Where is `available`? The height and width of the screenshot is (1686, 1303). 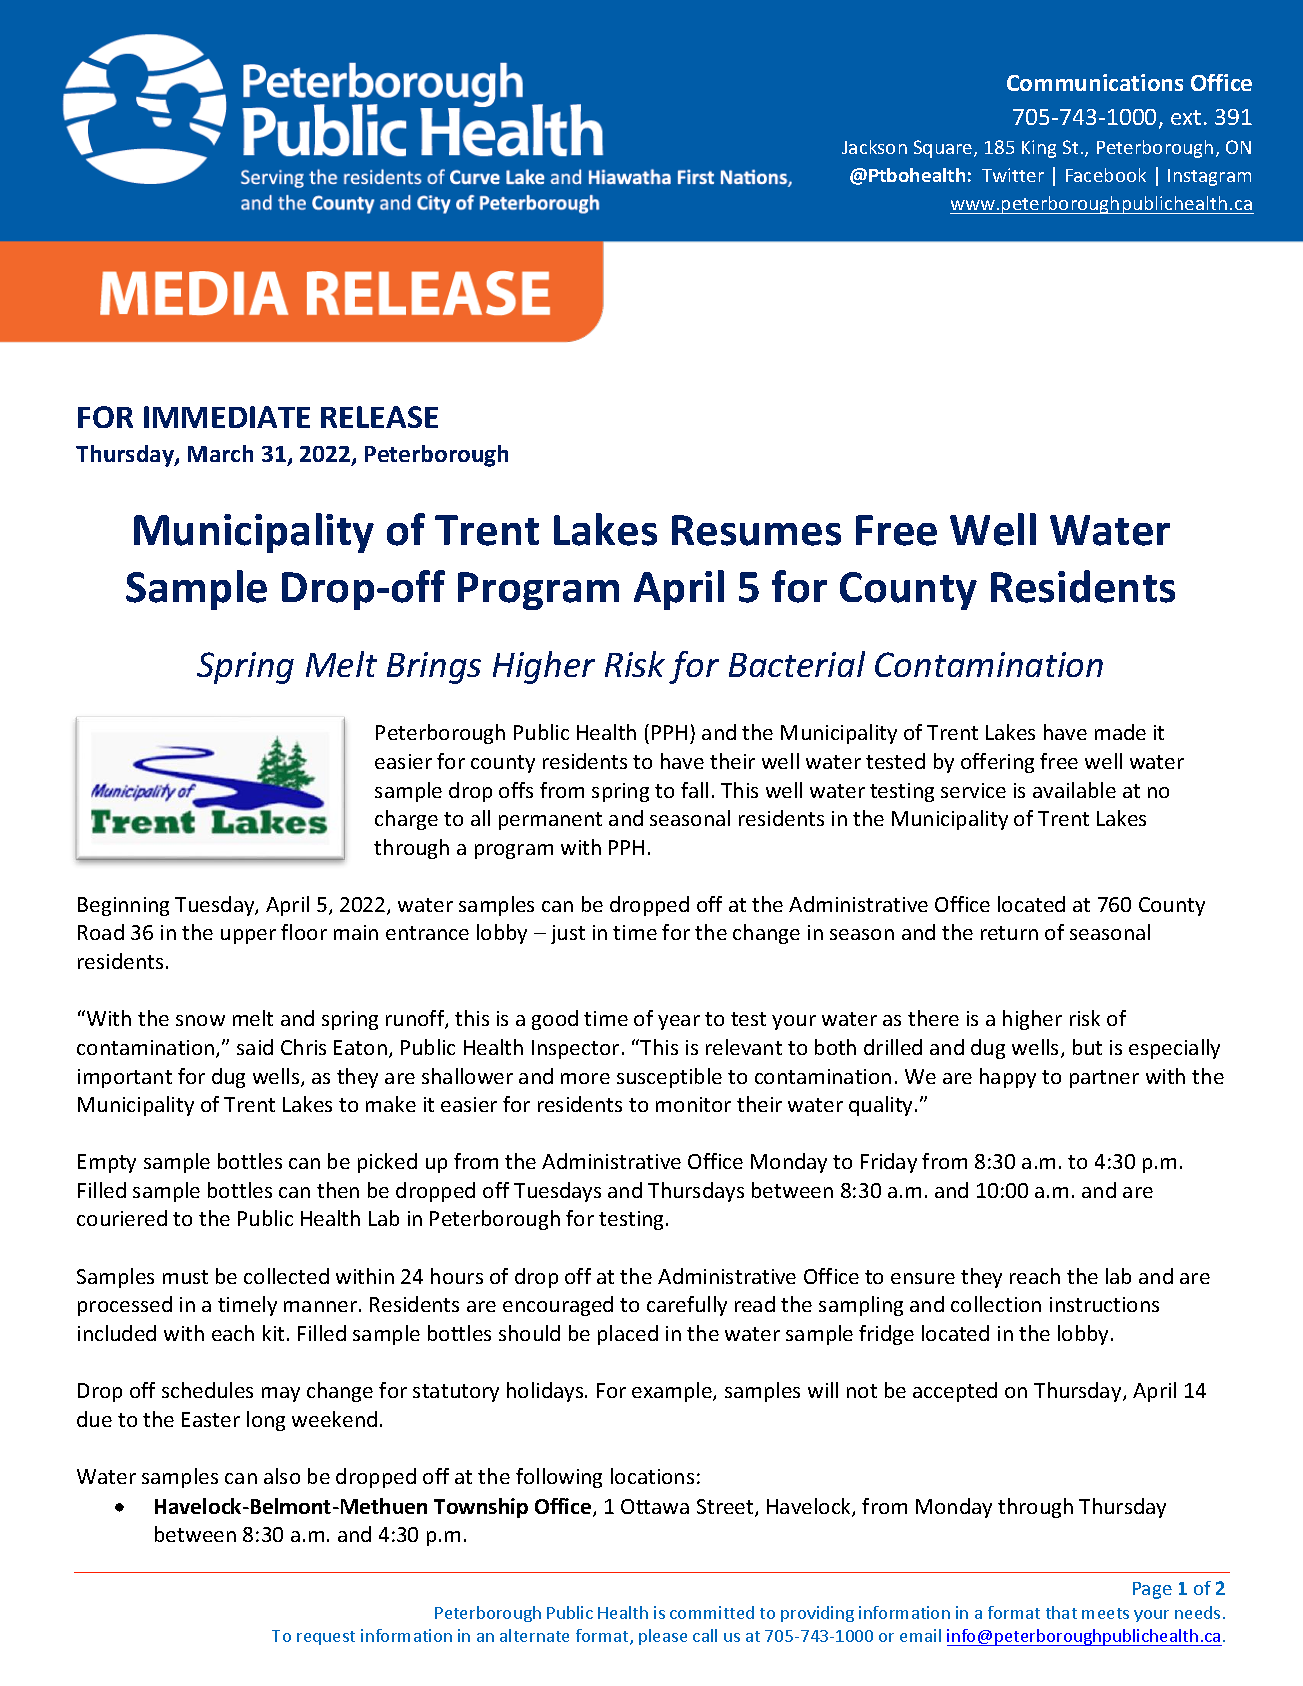
available is located at coordinates (1074, 790).
